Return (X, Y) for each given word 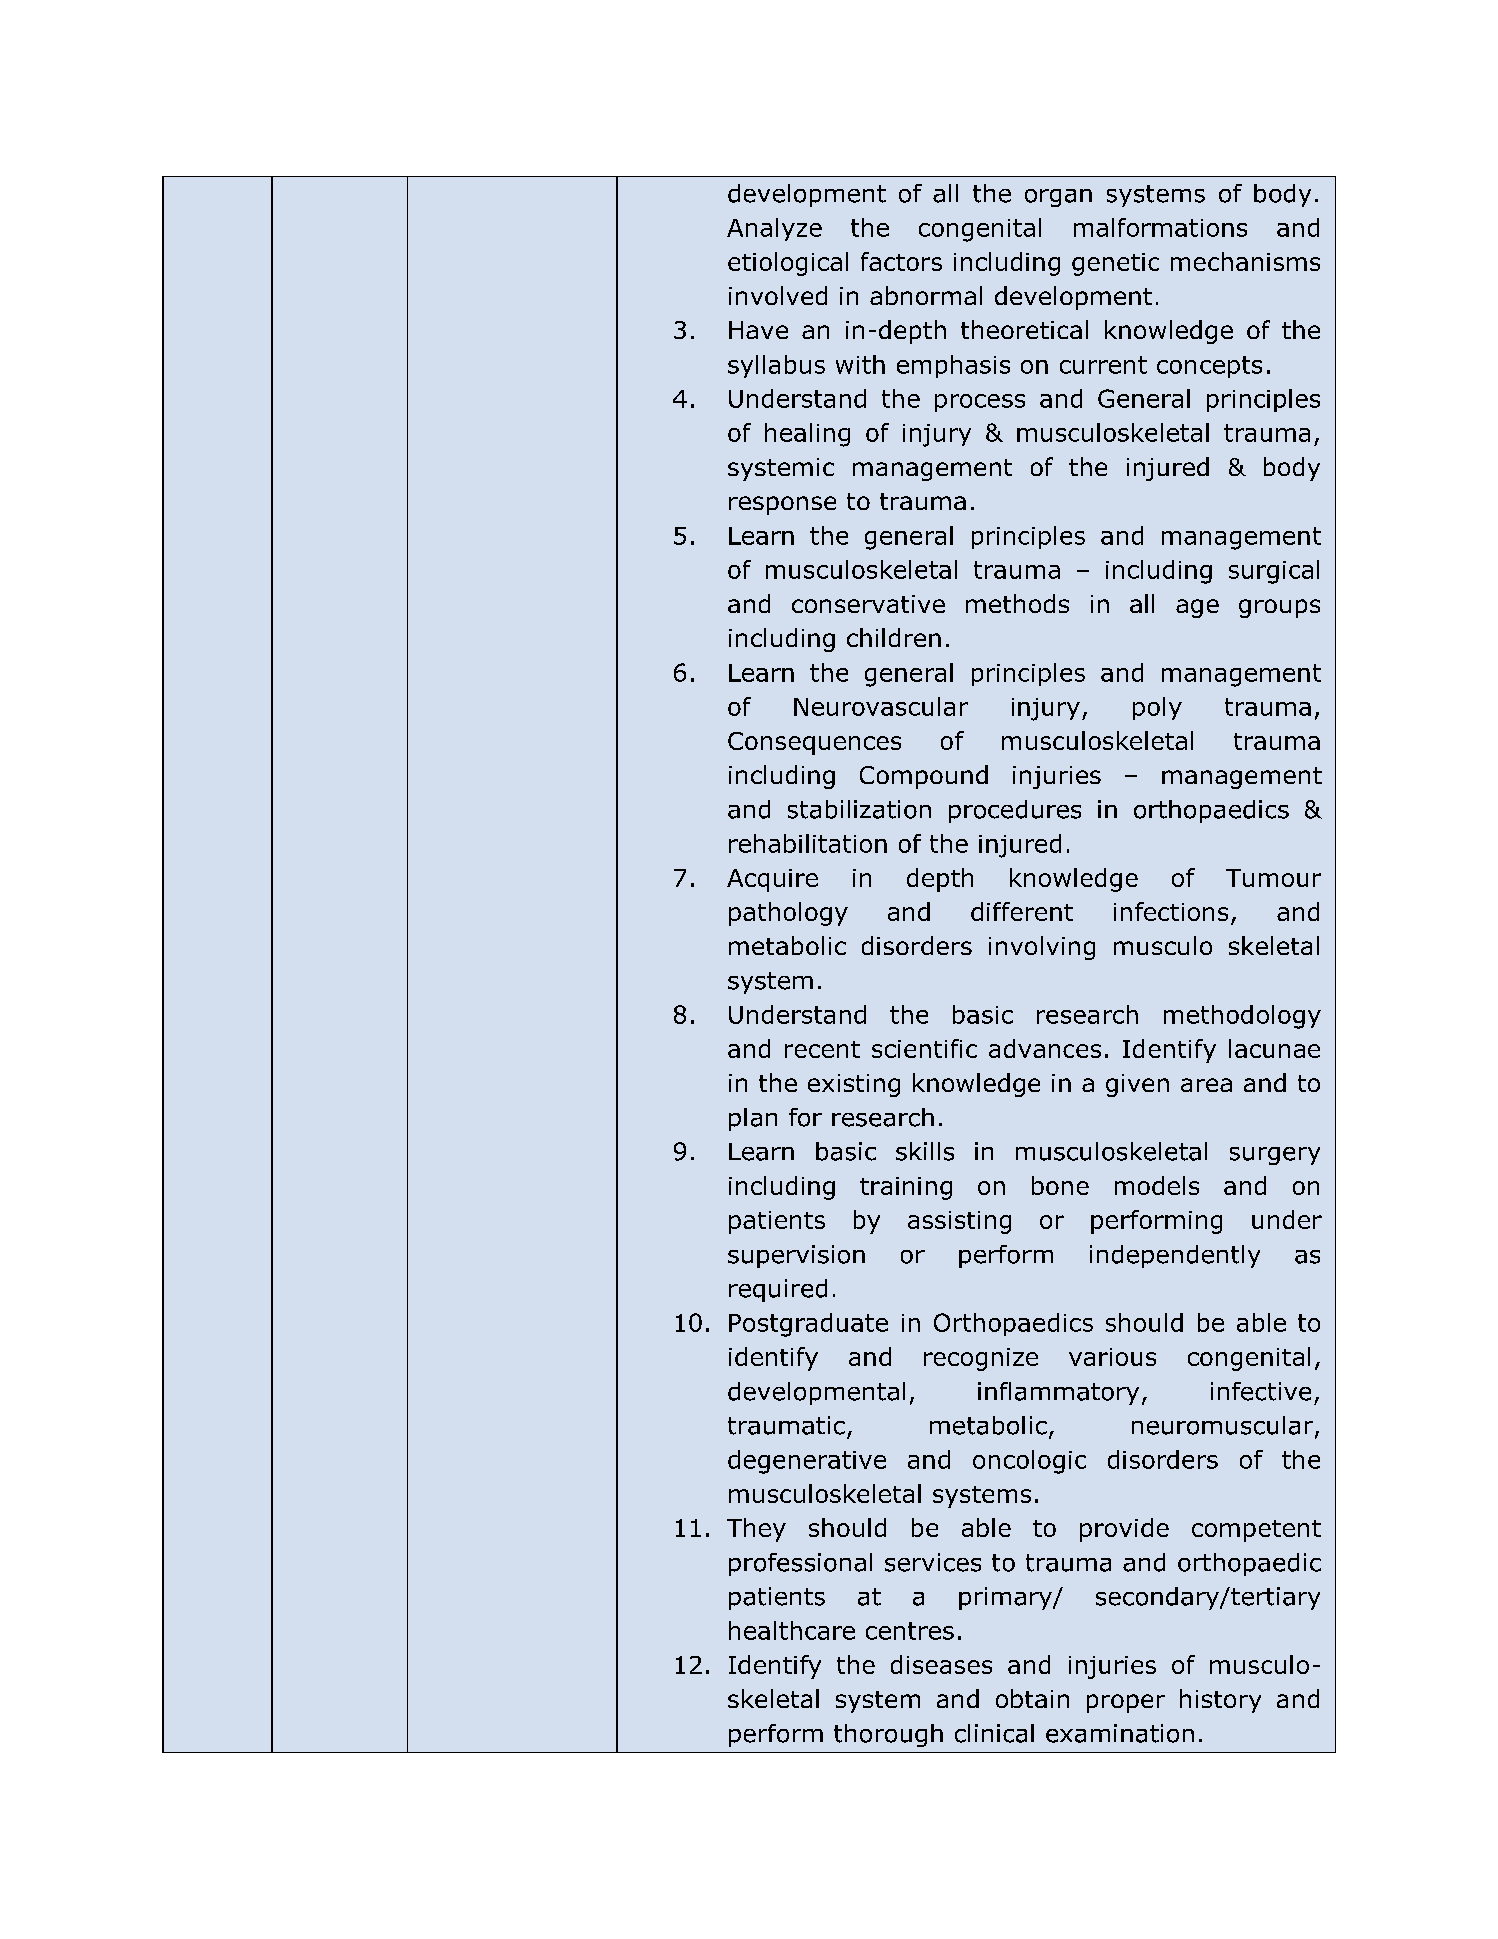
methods (1017, 603)
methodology (1242, 1017)
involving (1042, 948)
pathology (788, 914)
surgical (1274, 572)
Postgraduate (808, 1325)
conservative (868, 604)
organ (1058, 198)
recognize (981, 1359)
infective (1261, 1391)
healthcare (792, 1630)
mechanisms (1245, 261)
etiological (788, 264)
